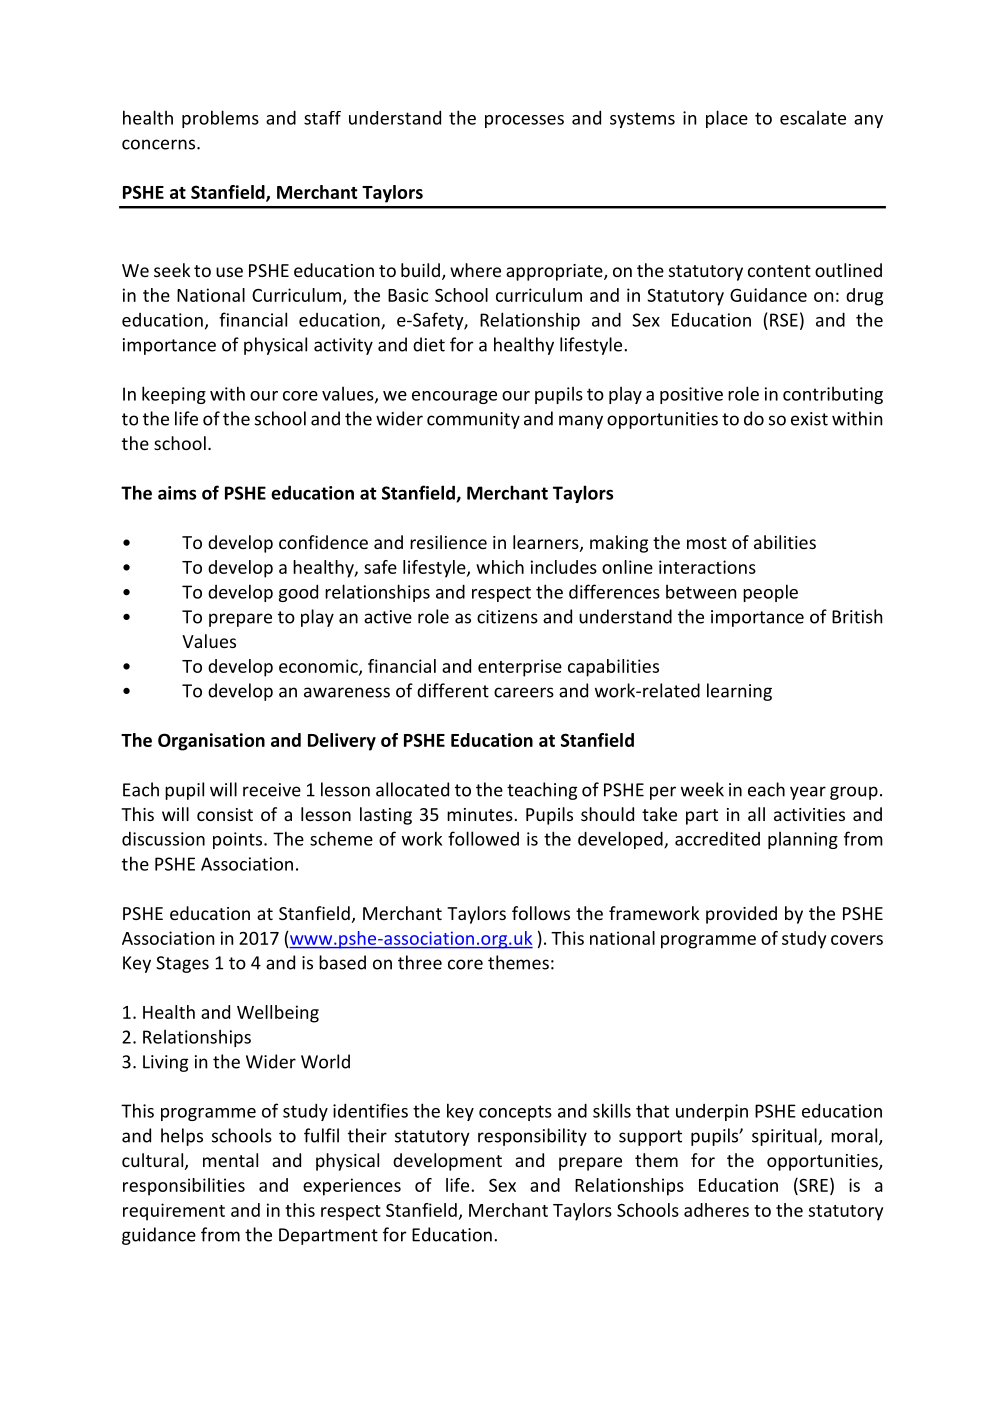 Image resolution: width=1005 pixels, height=1421 pixels. Describe the element at coordinates (541, 913) in the document. I see `follows` at that location.
